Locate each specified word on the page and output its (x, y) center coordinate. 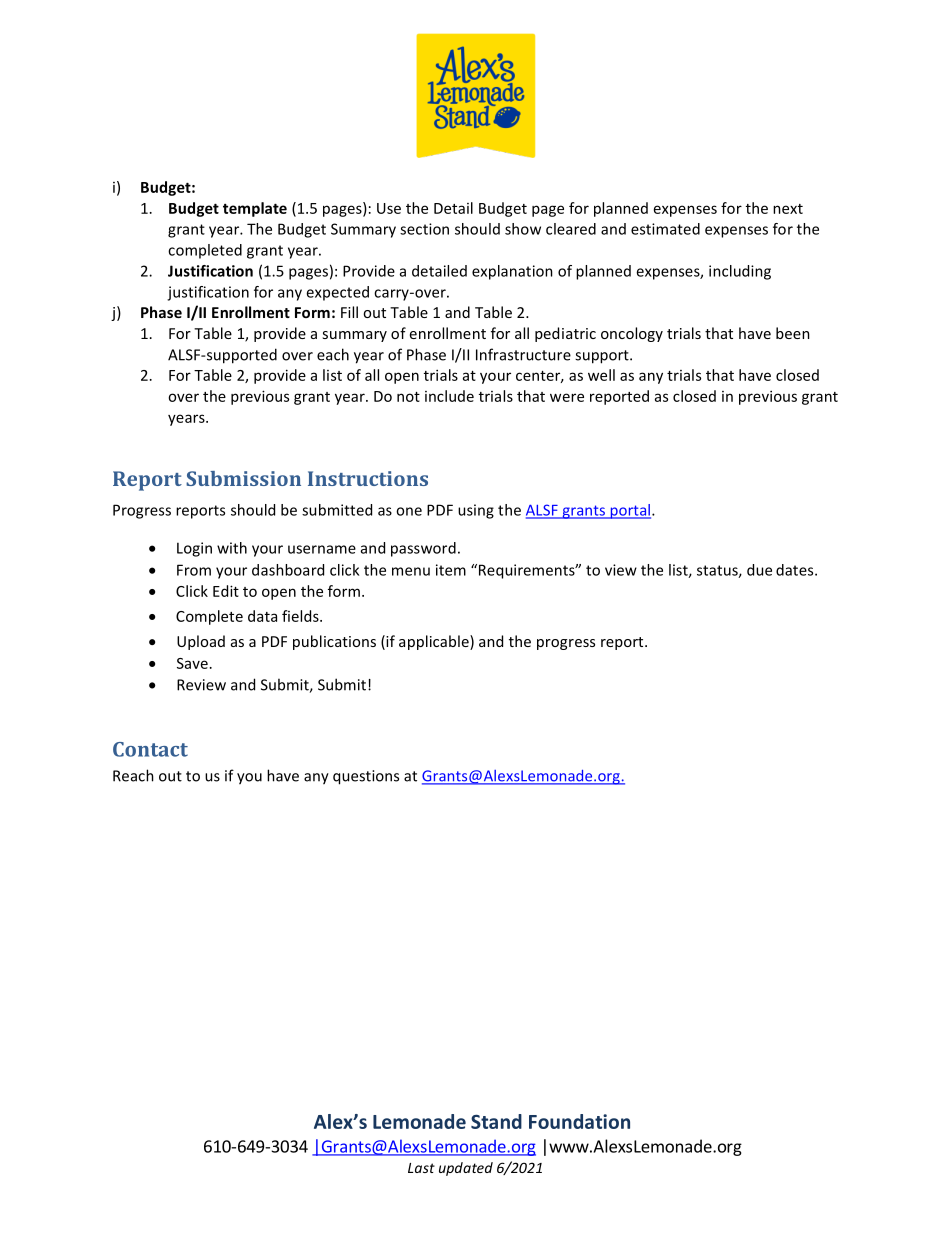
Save (192, 663)
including (740, 272)
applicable (435, 642)
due (759, 570)
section (424, 229)
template (255, 209)
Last (421, 1168)
